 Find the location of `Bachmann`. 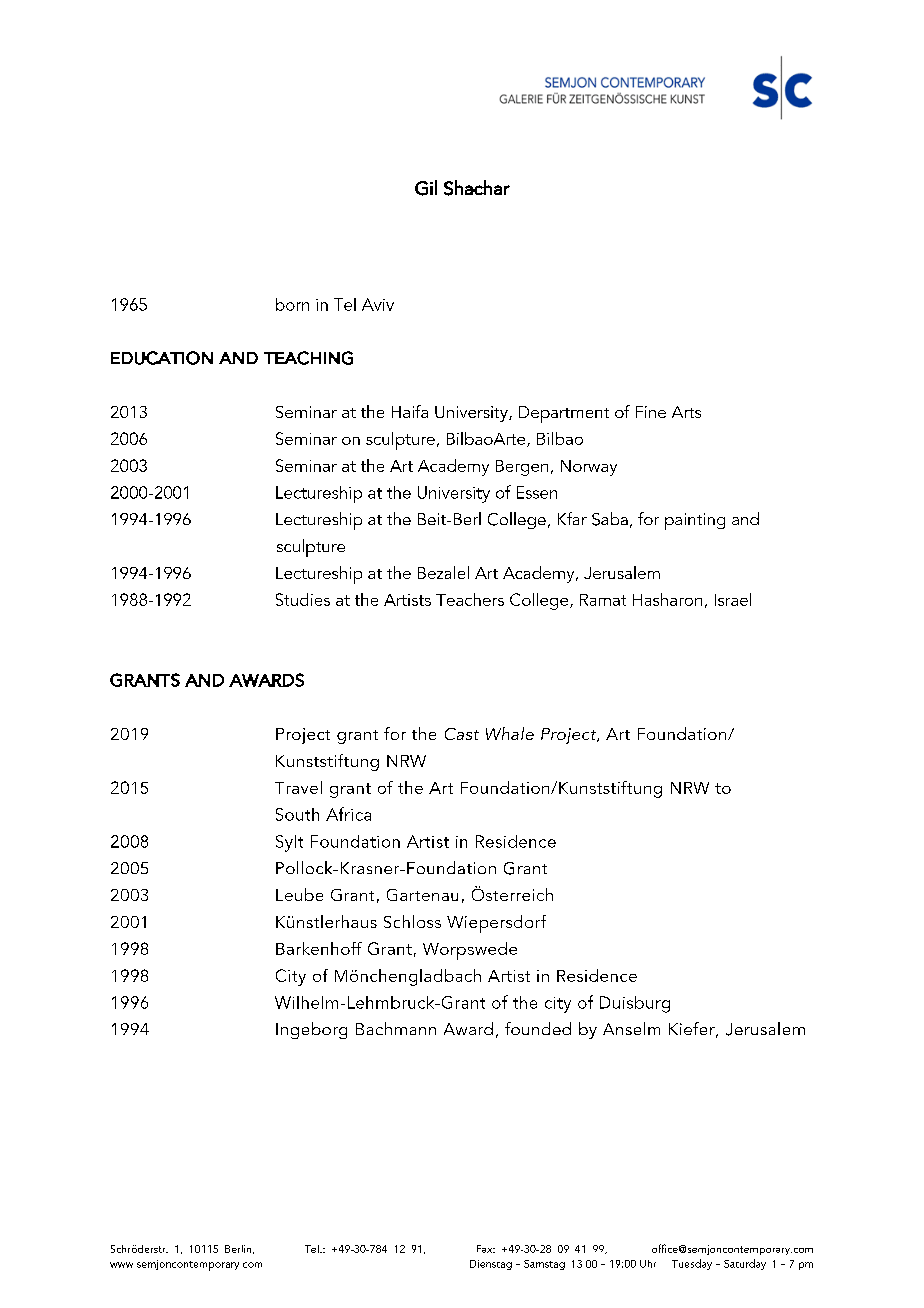

Bachmann is located at coordinates (396, 1028).
